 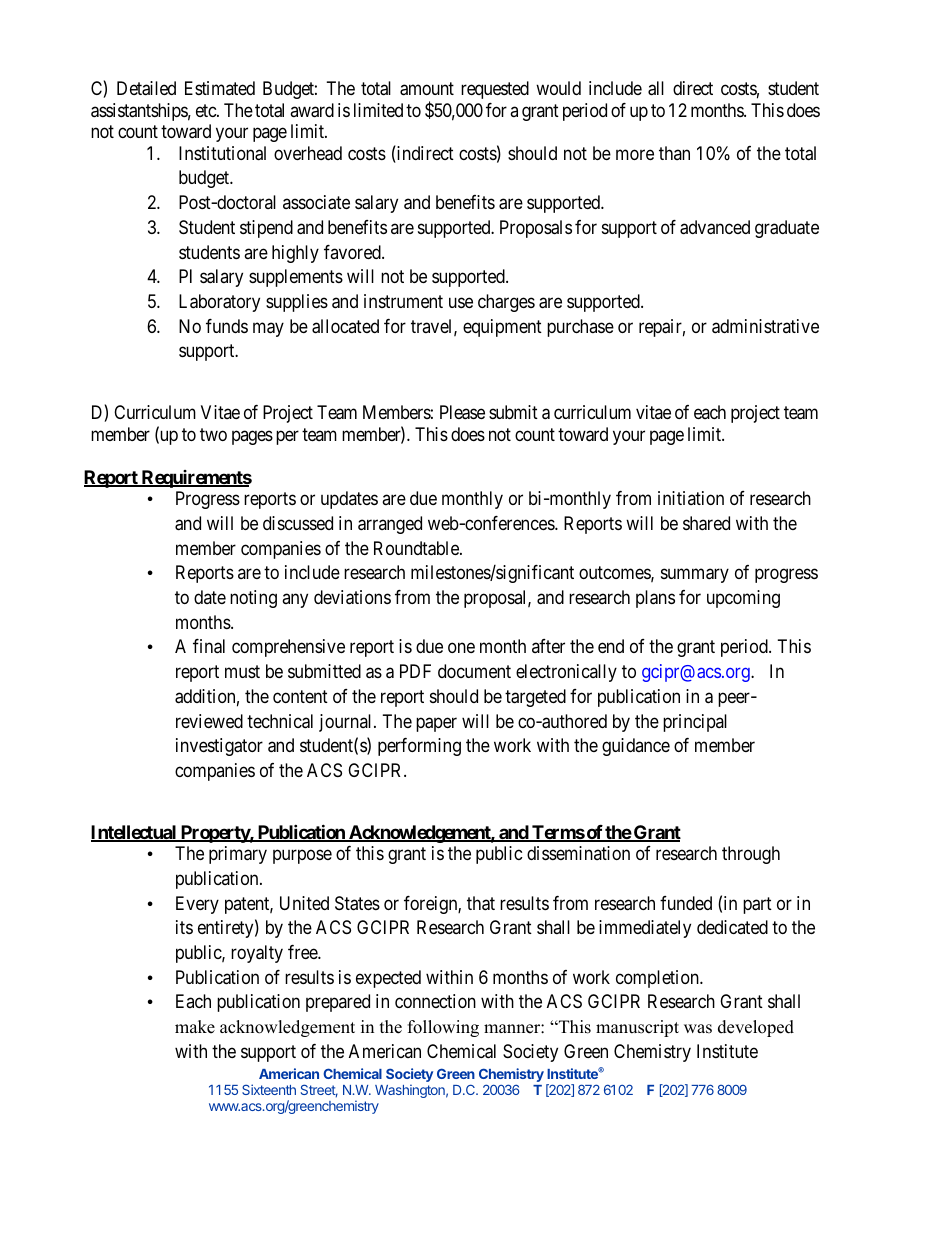 What do you see at coordinates (195, 1027) in the document?
I see `make` at bounding box center [195, 1027].
